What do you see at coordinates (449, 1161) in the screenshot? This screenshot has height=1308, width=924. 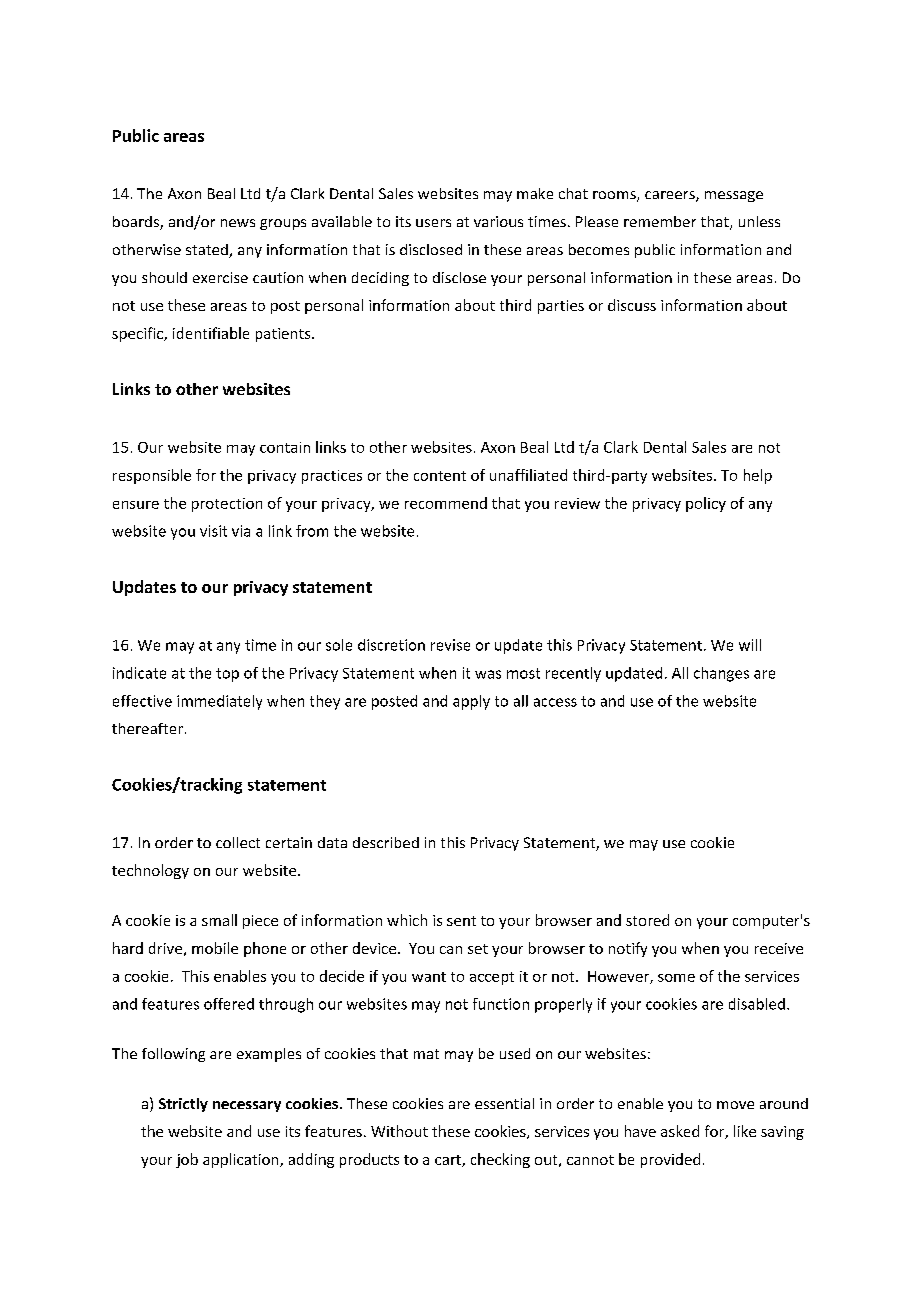 I see `cart` at bounding box center [449, 1161].
